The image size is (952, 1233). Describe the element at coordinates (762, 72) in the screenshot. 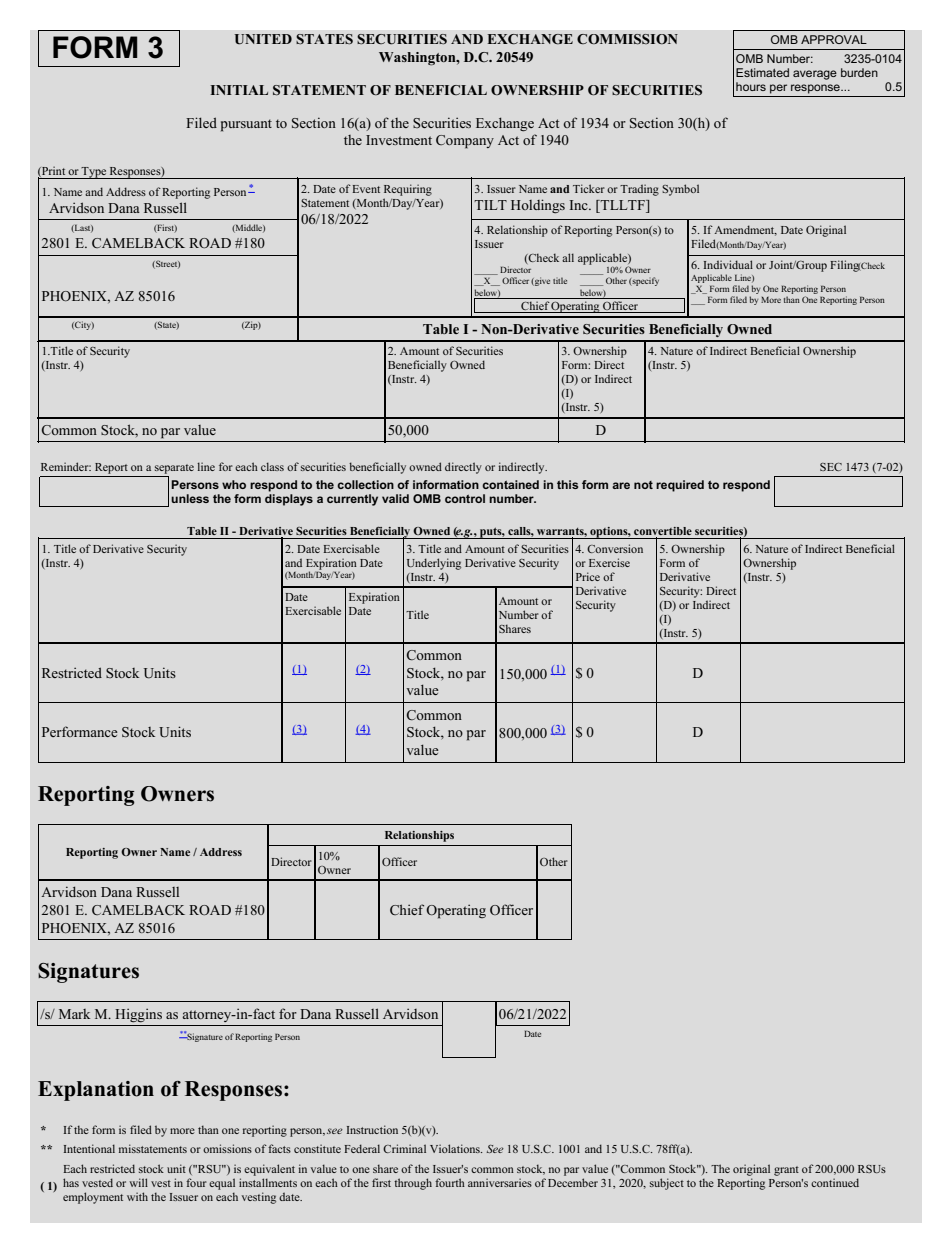

I see `Estimated` at that location.
